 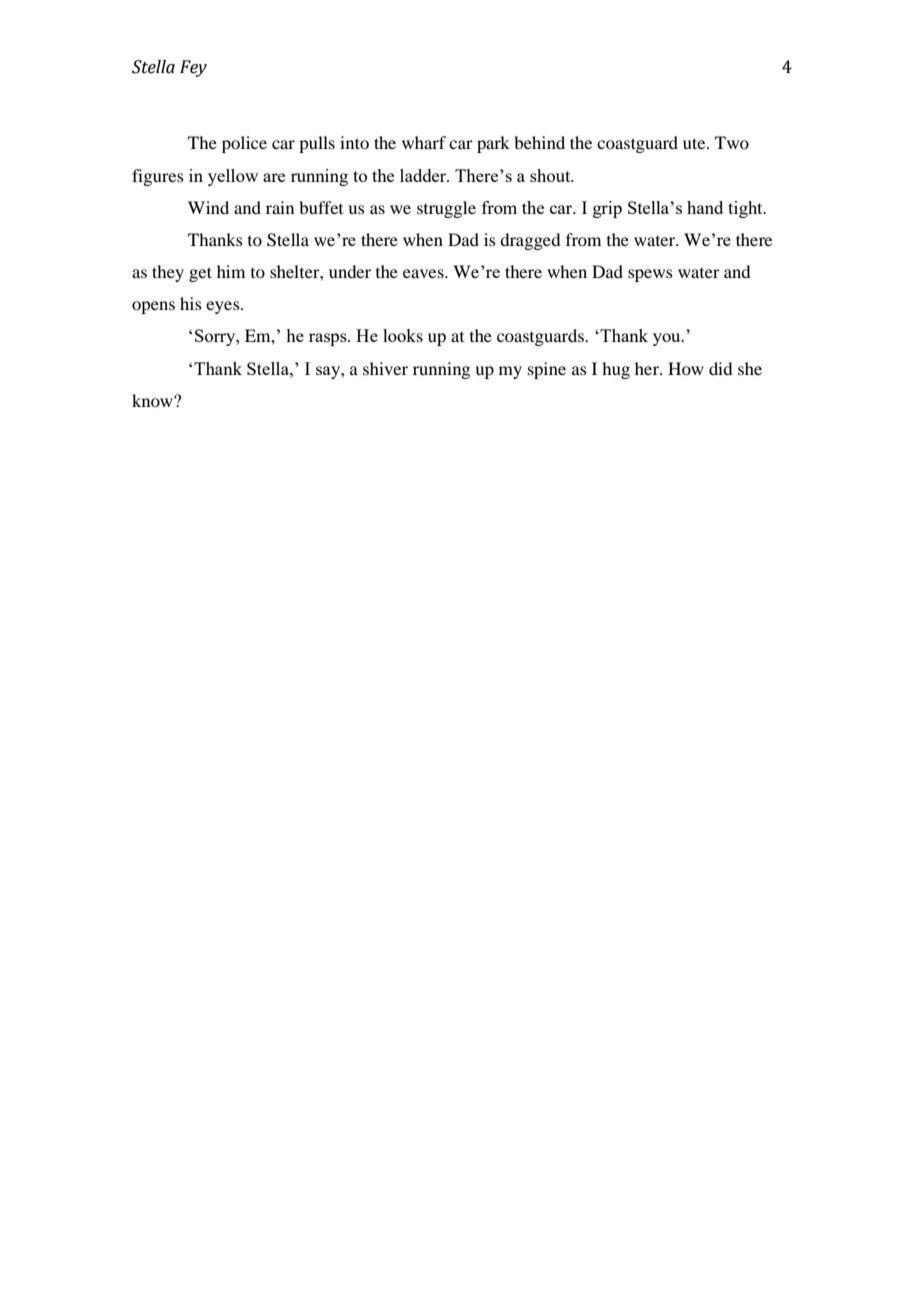 I want to click on hand, so click(x=705, y=207).
